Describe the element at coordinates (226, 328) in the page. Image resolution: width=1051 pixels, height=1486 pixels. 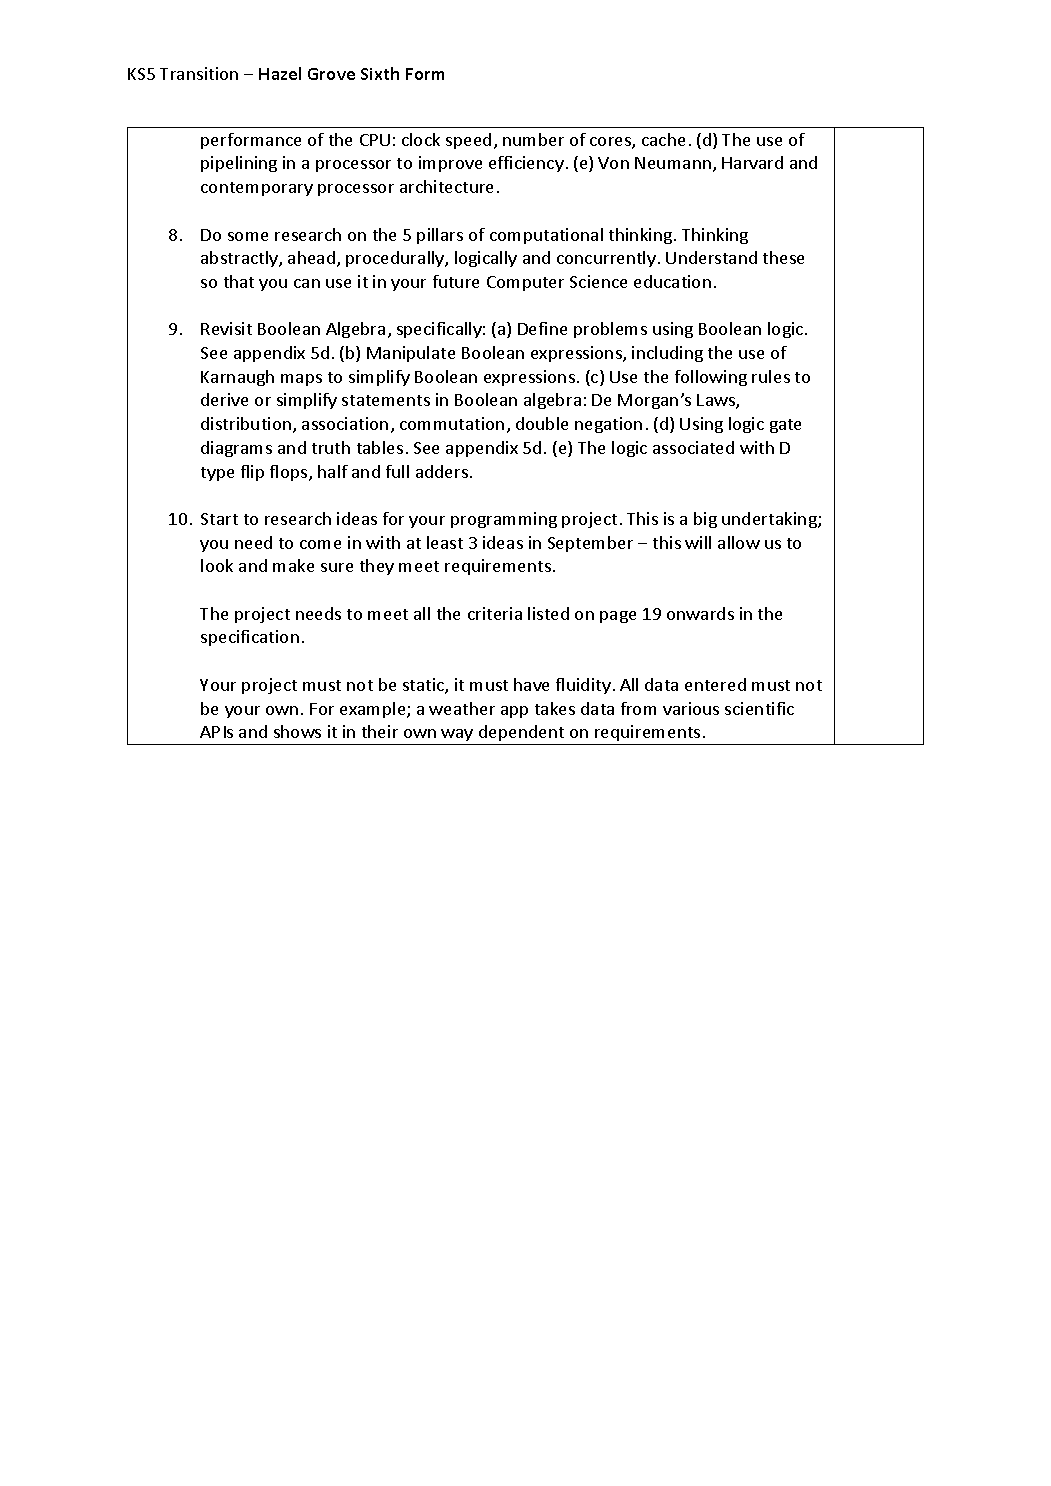
I see `Revisit` at that location.
